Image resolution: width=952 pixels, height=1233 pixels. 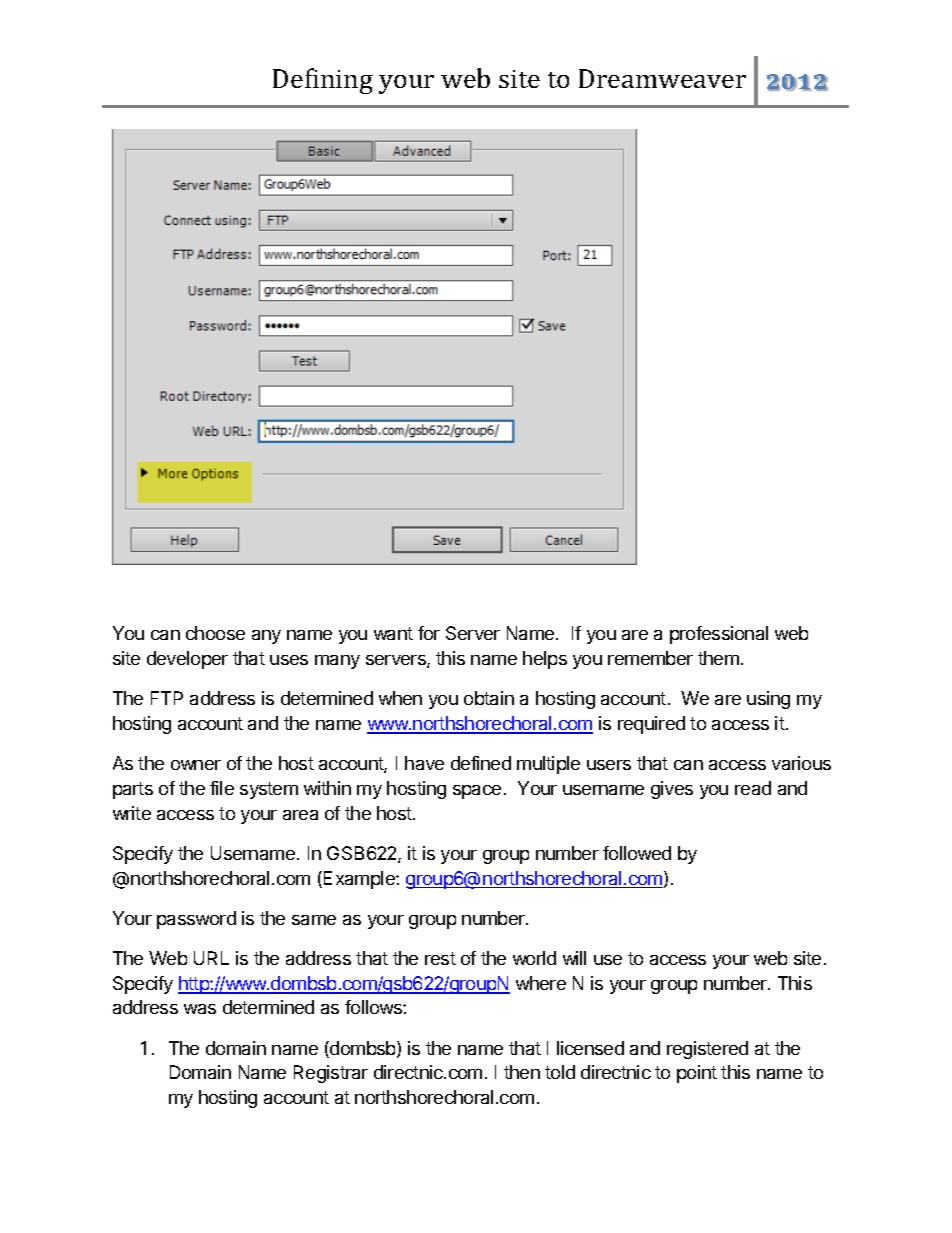 What do you see at coordinates (753, 788) in the image?
I see `read` at bounding box center [753, 788].
